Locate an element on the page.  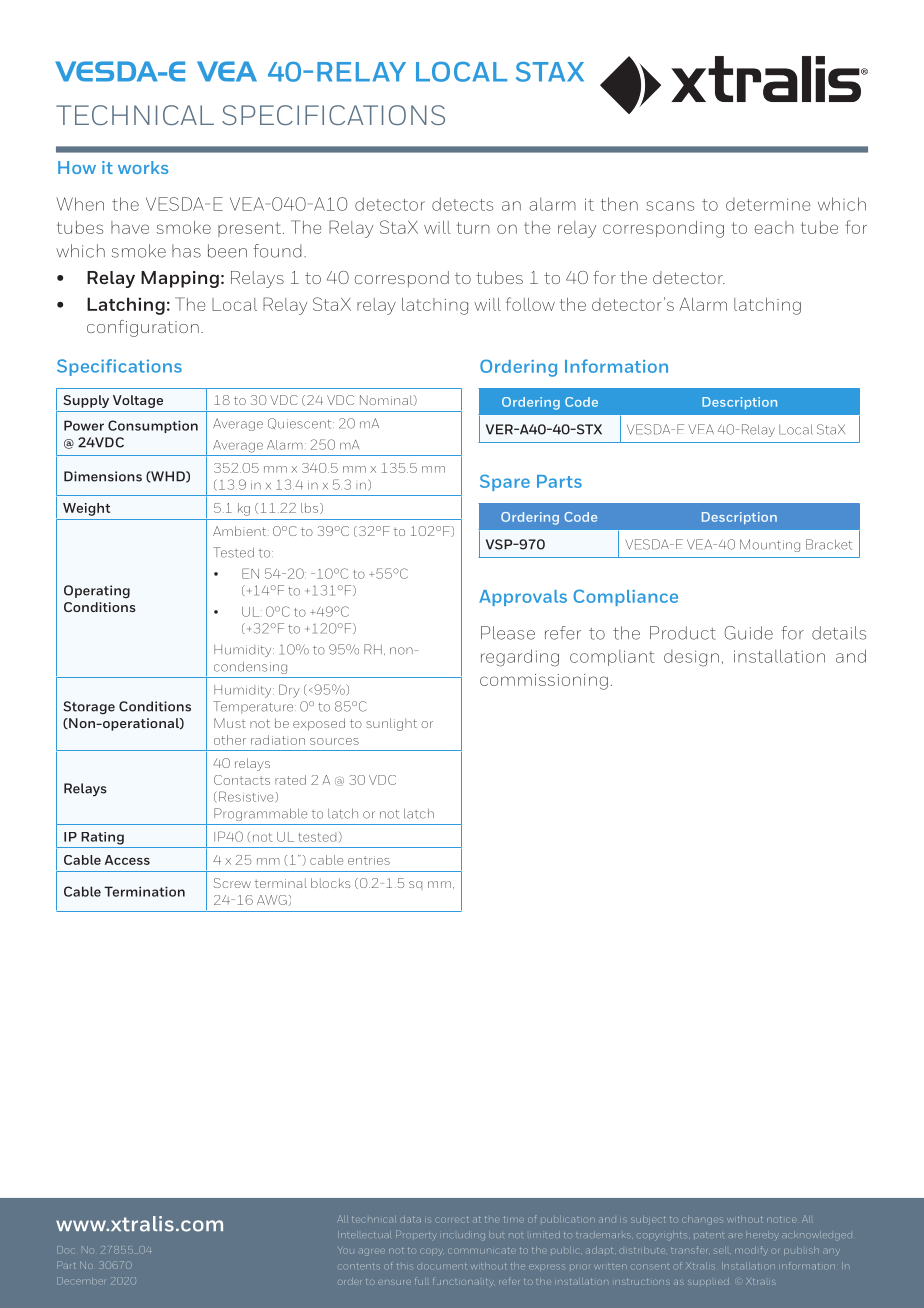
modify is located at coordinates (750, 1251).
